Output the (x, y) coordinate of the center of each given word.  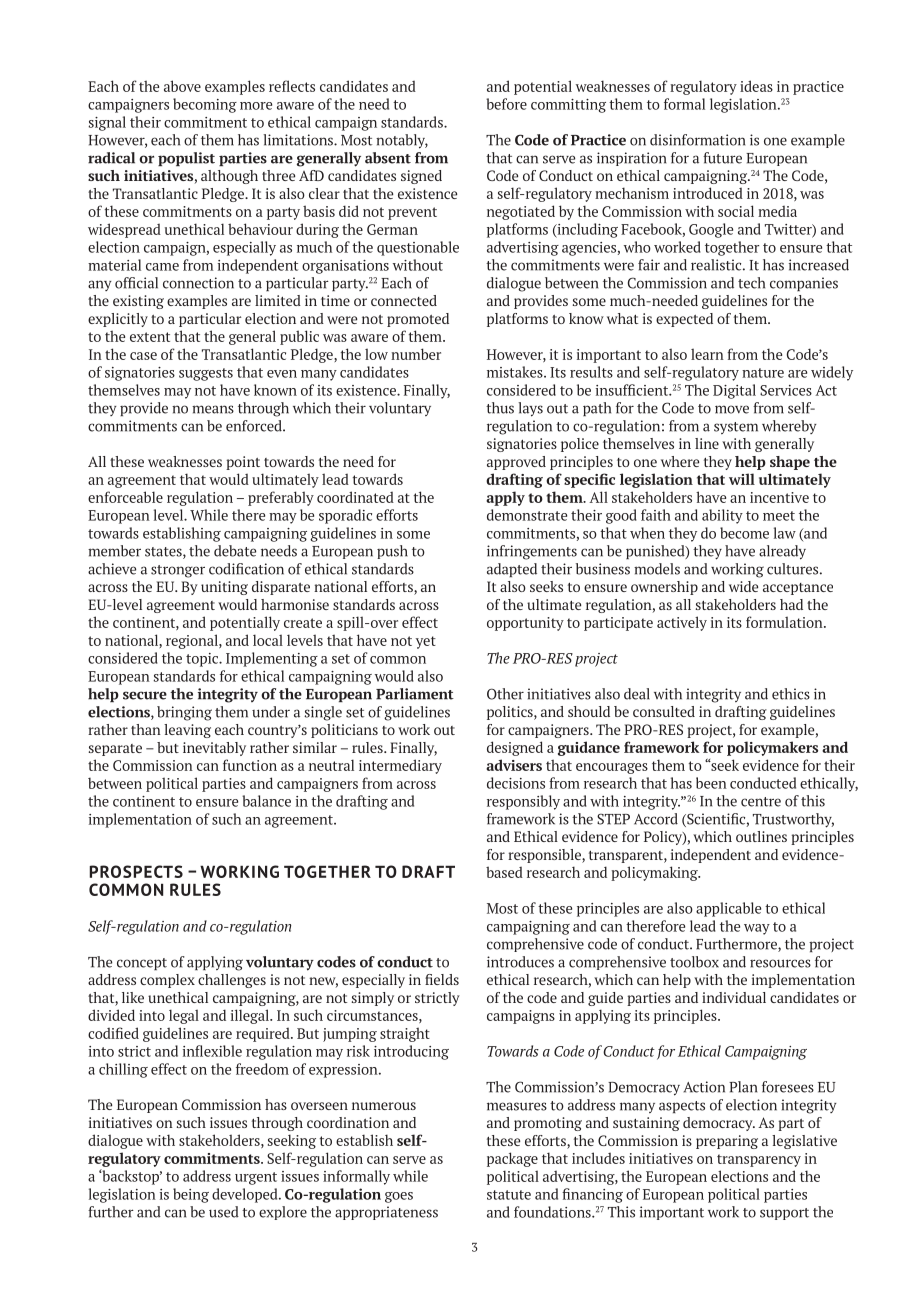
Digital (734, 391)
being (191, 1195)
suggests (206, 374)
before (506, 104)
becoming (205, 105)
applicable (728, 909)
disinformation (697, 140)
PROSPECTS (136, 871)
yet (426, 642)
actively (682, 623)
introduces (520, 962)
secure (145, 695)
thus (500, 408)
